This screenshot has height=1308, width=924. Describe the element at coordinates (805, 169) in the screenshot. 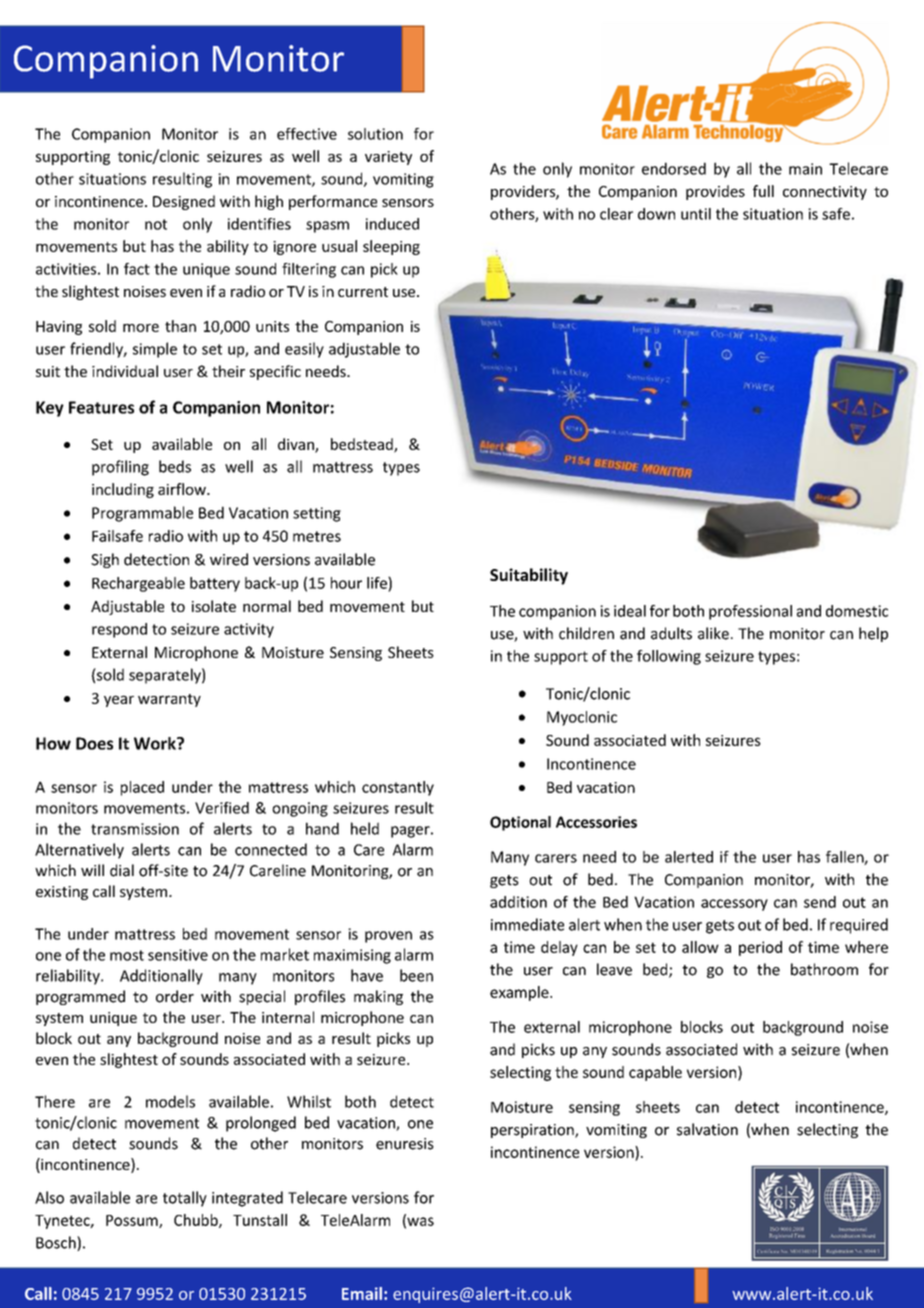

I see `main` at that location.
